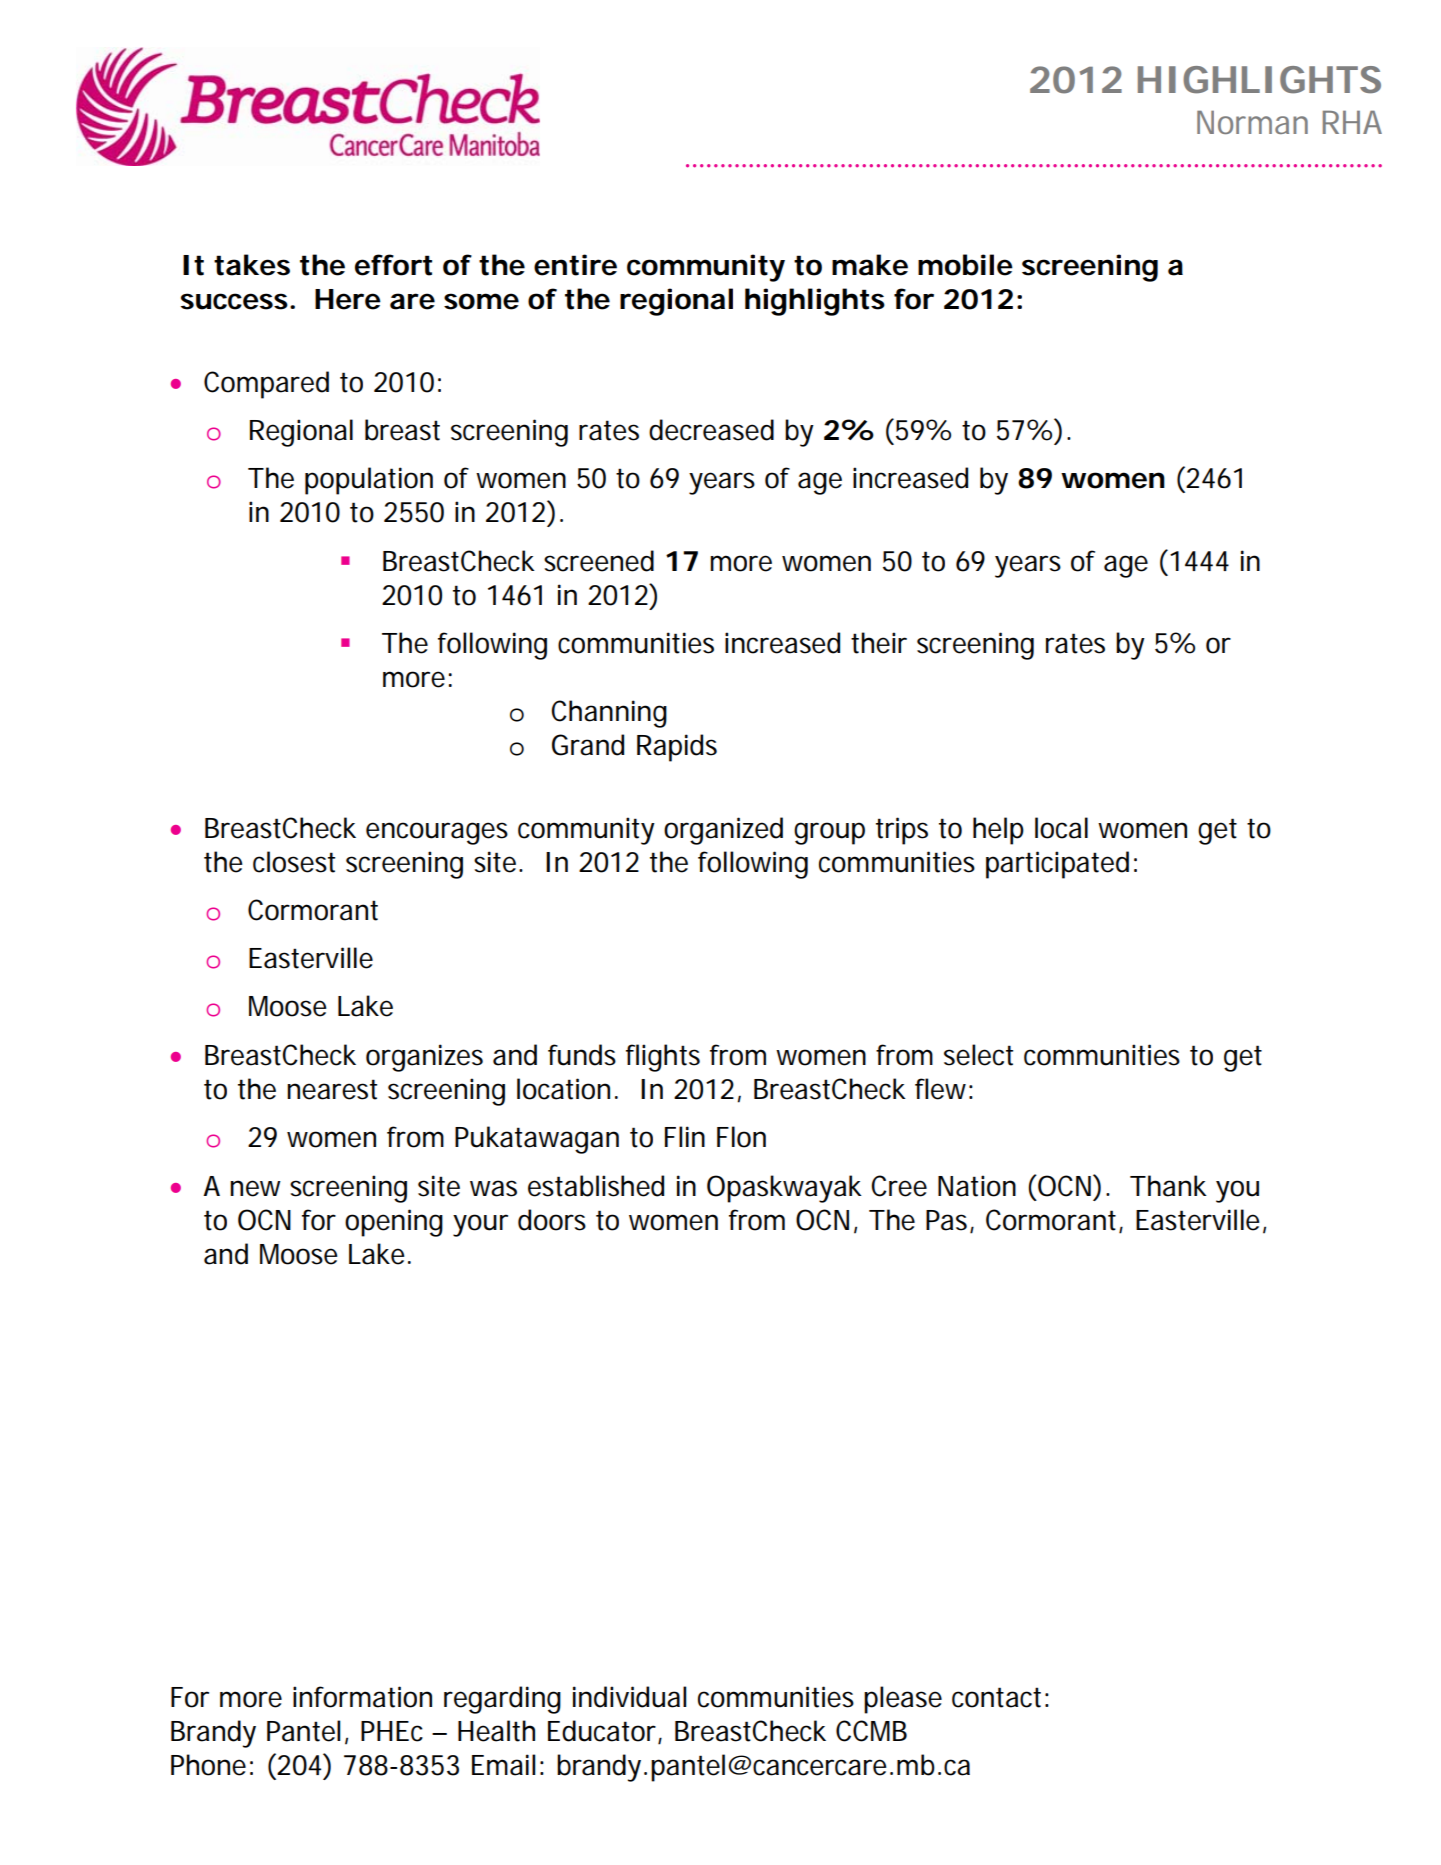 Image resolution: width=1441 pixels, height=1865 pixels. Describe the element at coordinates (829, 833) in the screenshot. I see `group` at that location.
